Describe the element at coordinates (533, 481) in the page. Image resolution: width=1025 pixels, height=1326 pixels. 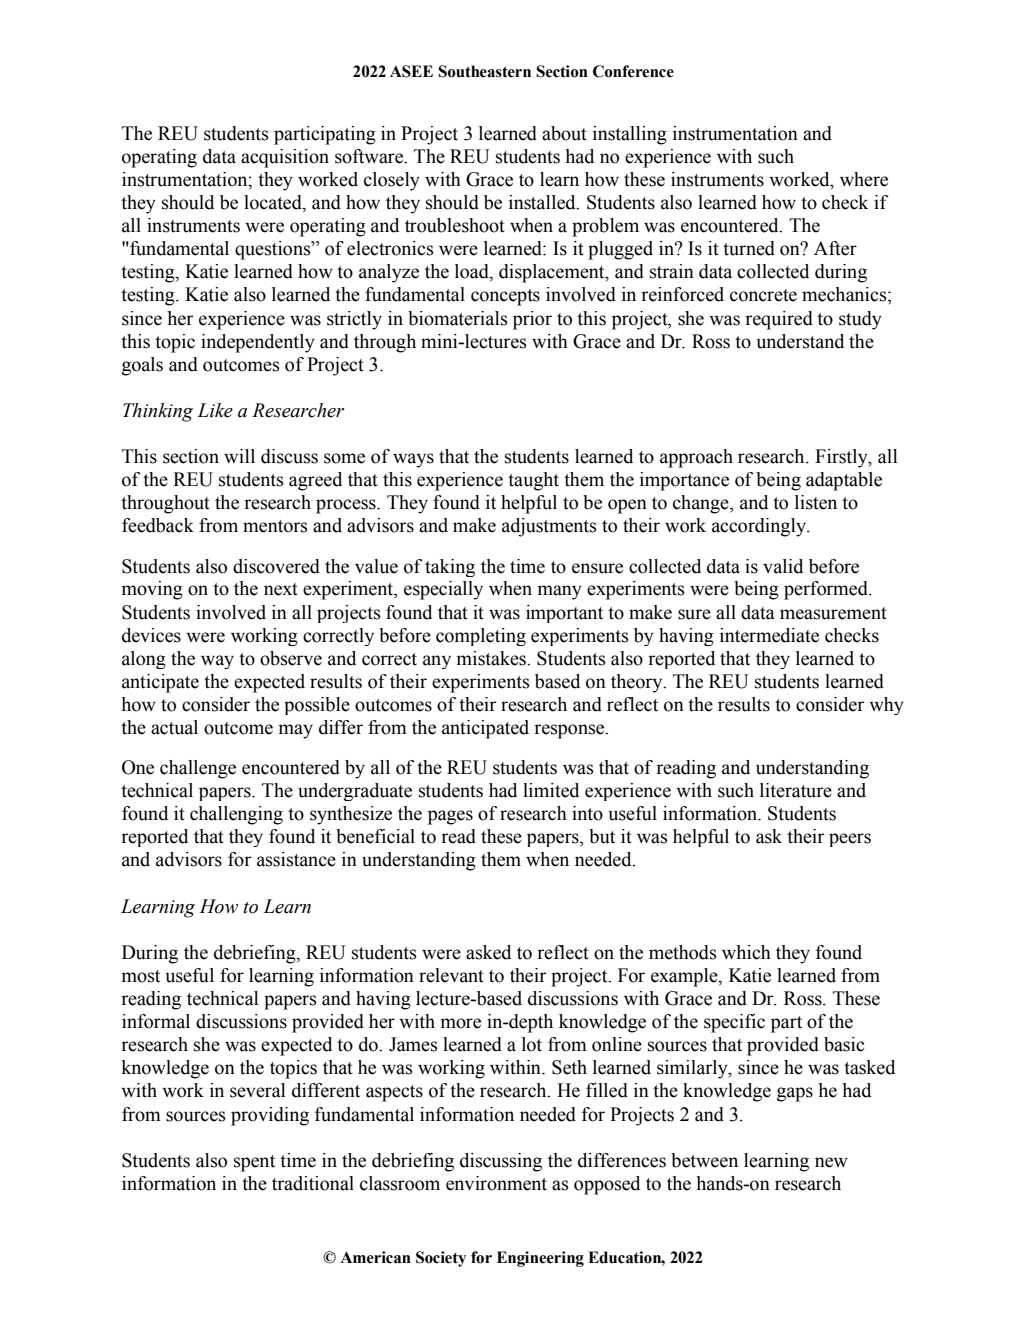
I see `taught` at that location.
